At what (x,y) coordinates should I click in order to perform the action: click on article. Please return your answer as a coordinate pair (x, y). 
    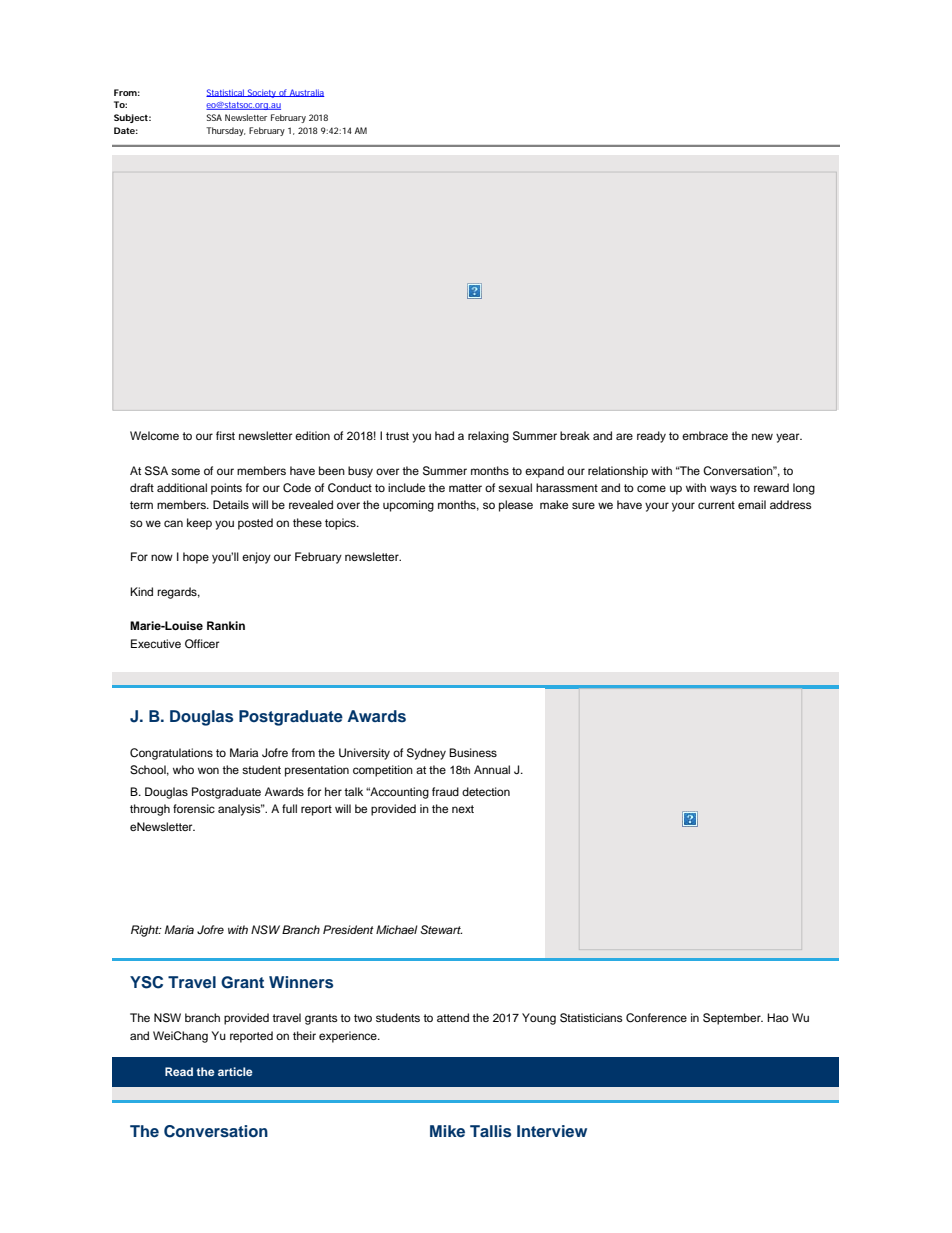
    Looking at the image, I should click on (235, 1071).
